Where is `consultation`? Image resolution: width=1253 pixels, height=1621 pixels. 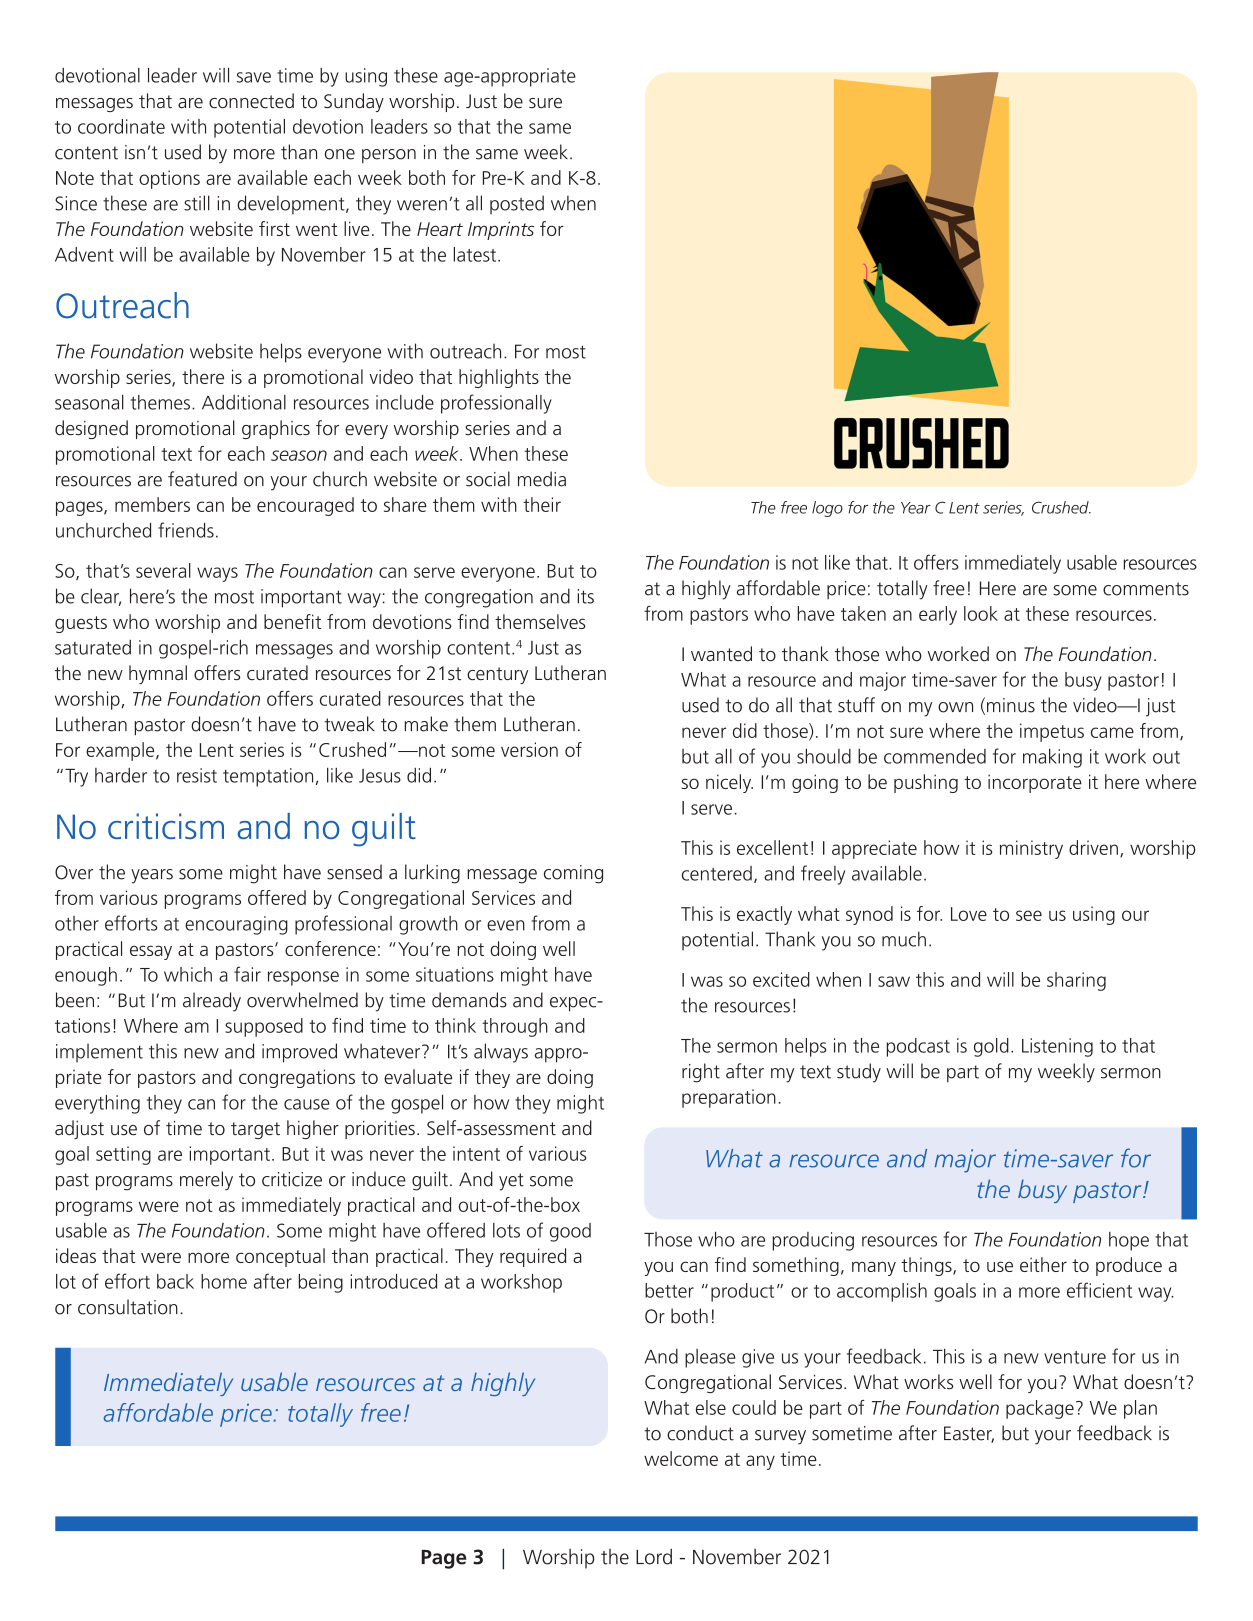 consultation is located at coordinates (128, 1307).
